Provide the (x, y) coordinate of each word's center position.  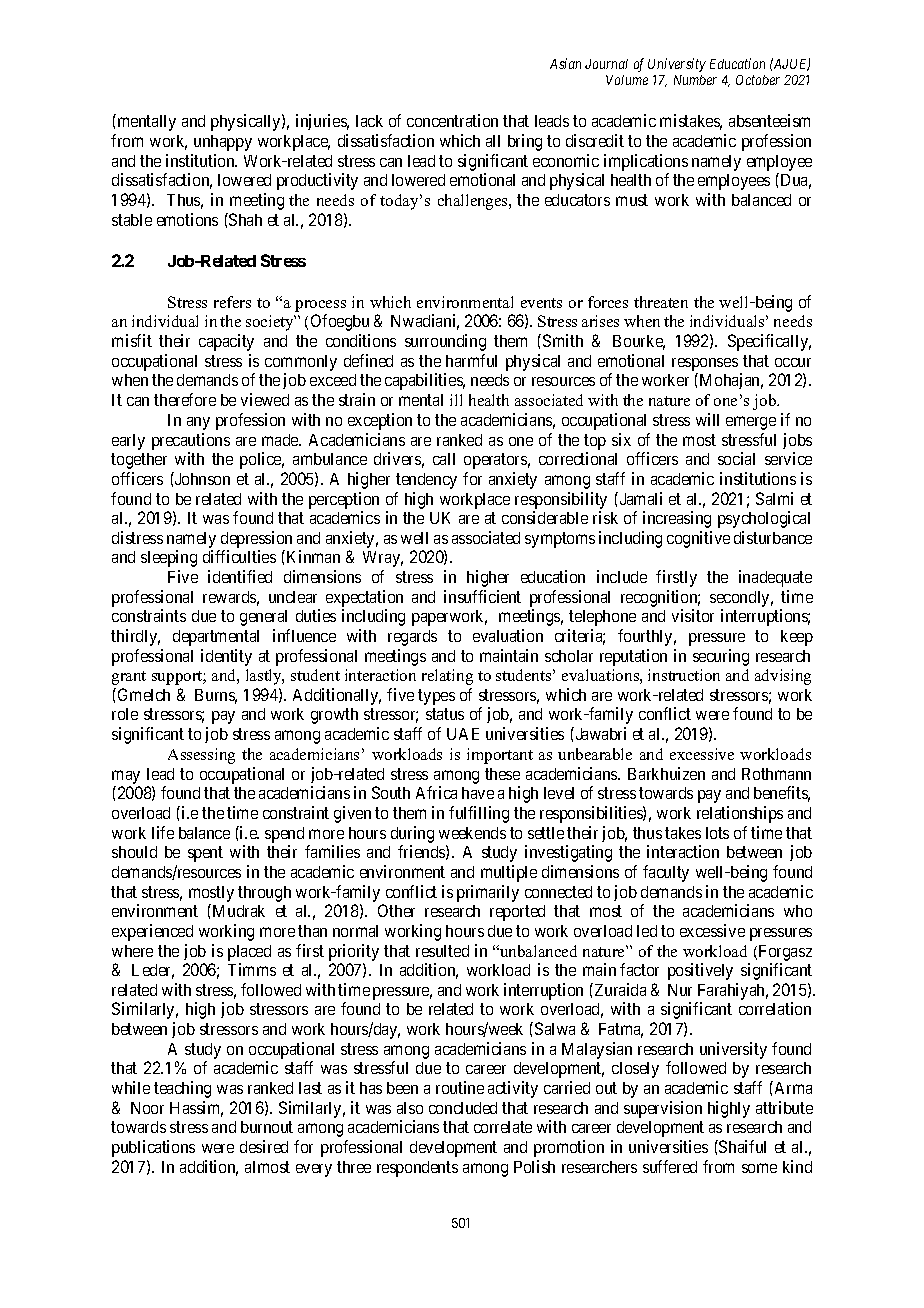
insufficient (482, 596)
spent (205, 854)
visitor (693, 615)
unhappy (223, 143)
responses (705, 366)
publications (153, 1148)
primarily (488, 893)
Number (695, 80)
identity (226, 657)
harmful (471, 360)
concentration (452, 120)
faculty (666, 873)
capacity (226, 342)
